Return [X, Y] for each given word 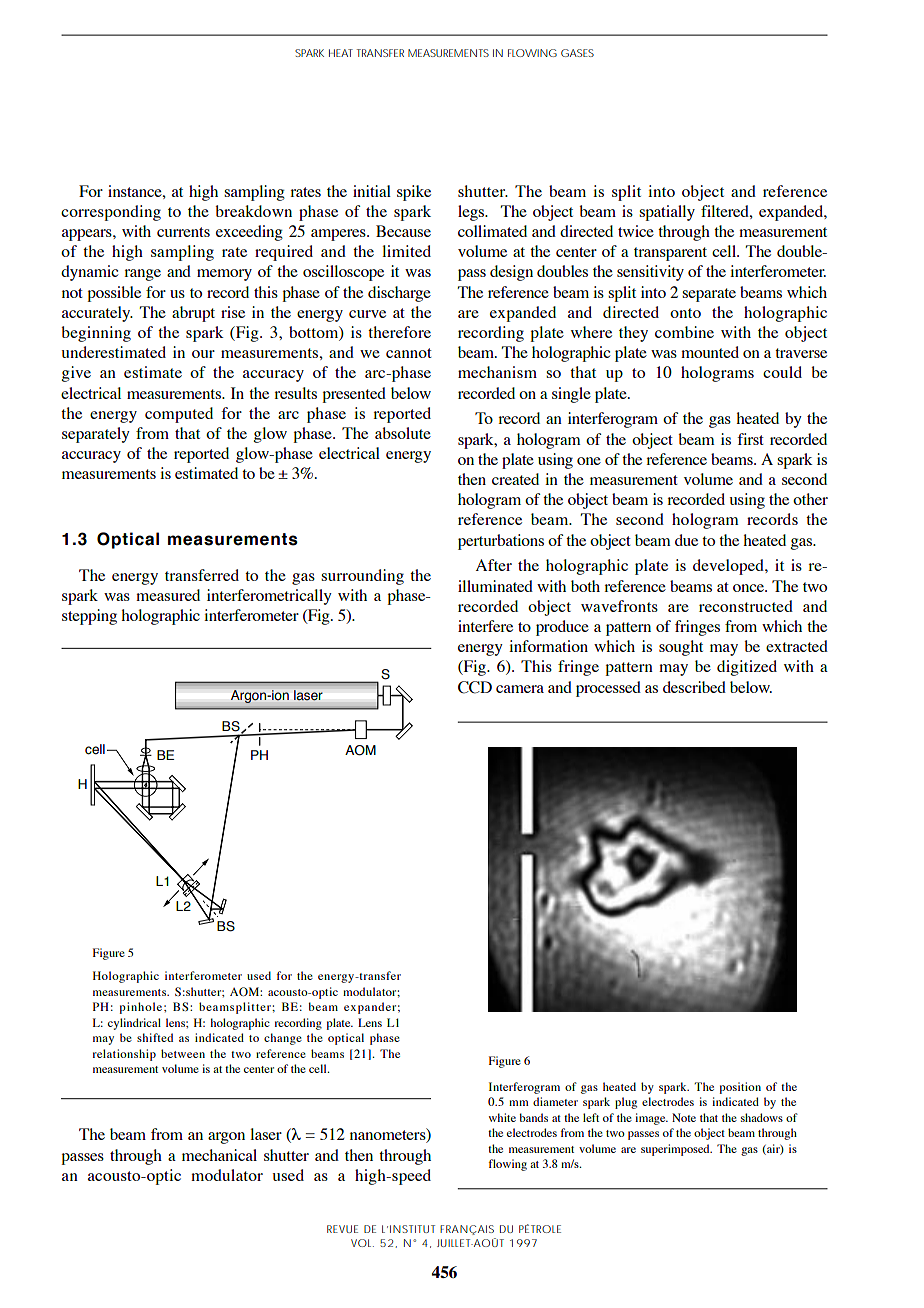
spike [414, 193]
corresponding [111, 213]
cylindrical [134, 1024]
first [750, 439]
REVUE [342, 1229]
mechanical [219, 1155]
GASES [577, 53]
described [694, 687]
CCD [475, 687]
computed [179, 415]
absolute [403, 433]
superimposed [676, 1150]
